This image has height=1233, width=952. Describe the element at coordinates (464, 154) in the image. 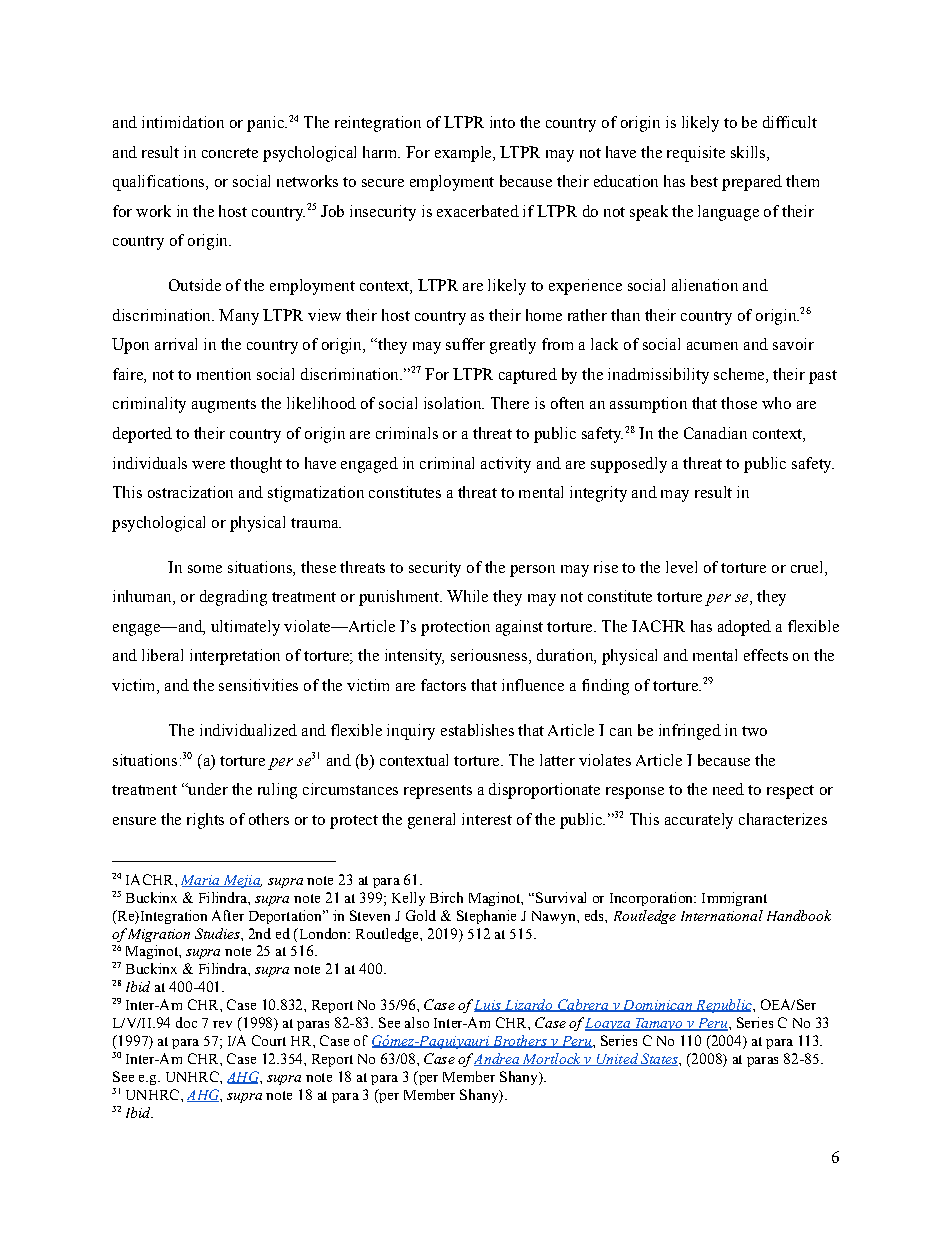

I see `example` at that location.
